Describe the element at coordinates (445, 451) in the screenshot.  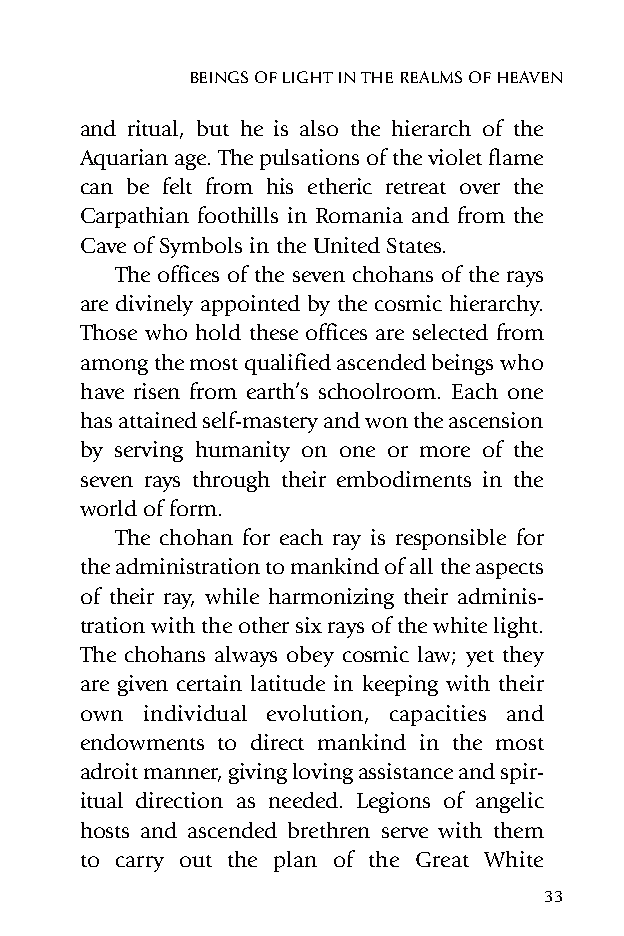
I see `more` at that location.
